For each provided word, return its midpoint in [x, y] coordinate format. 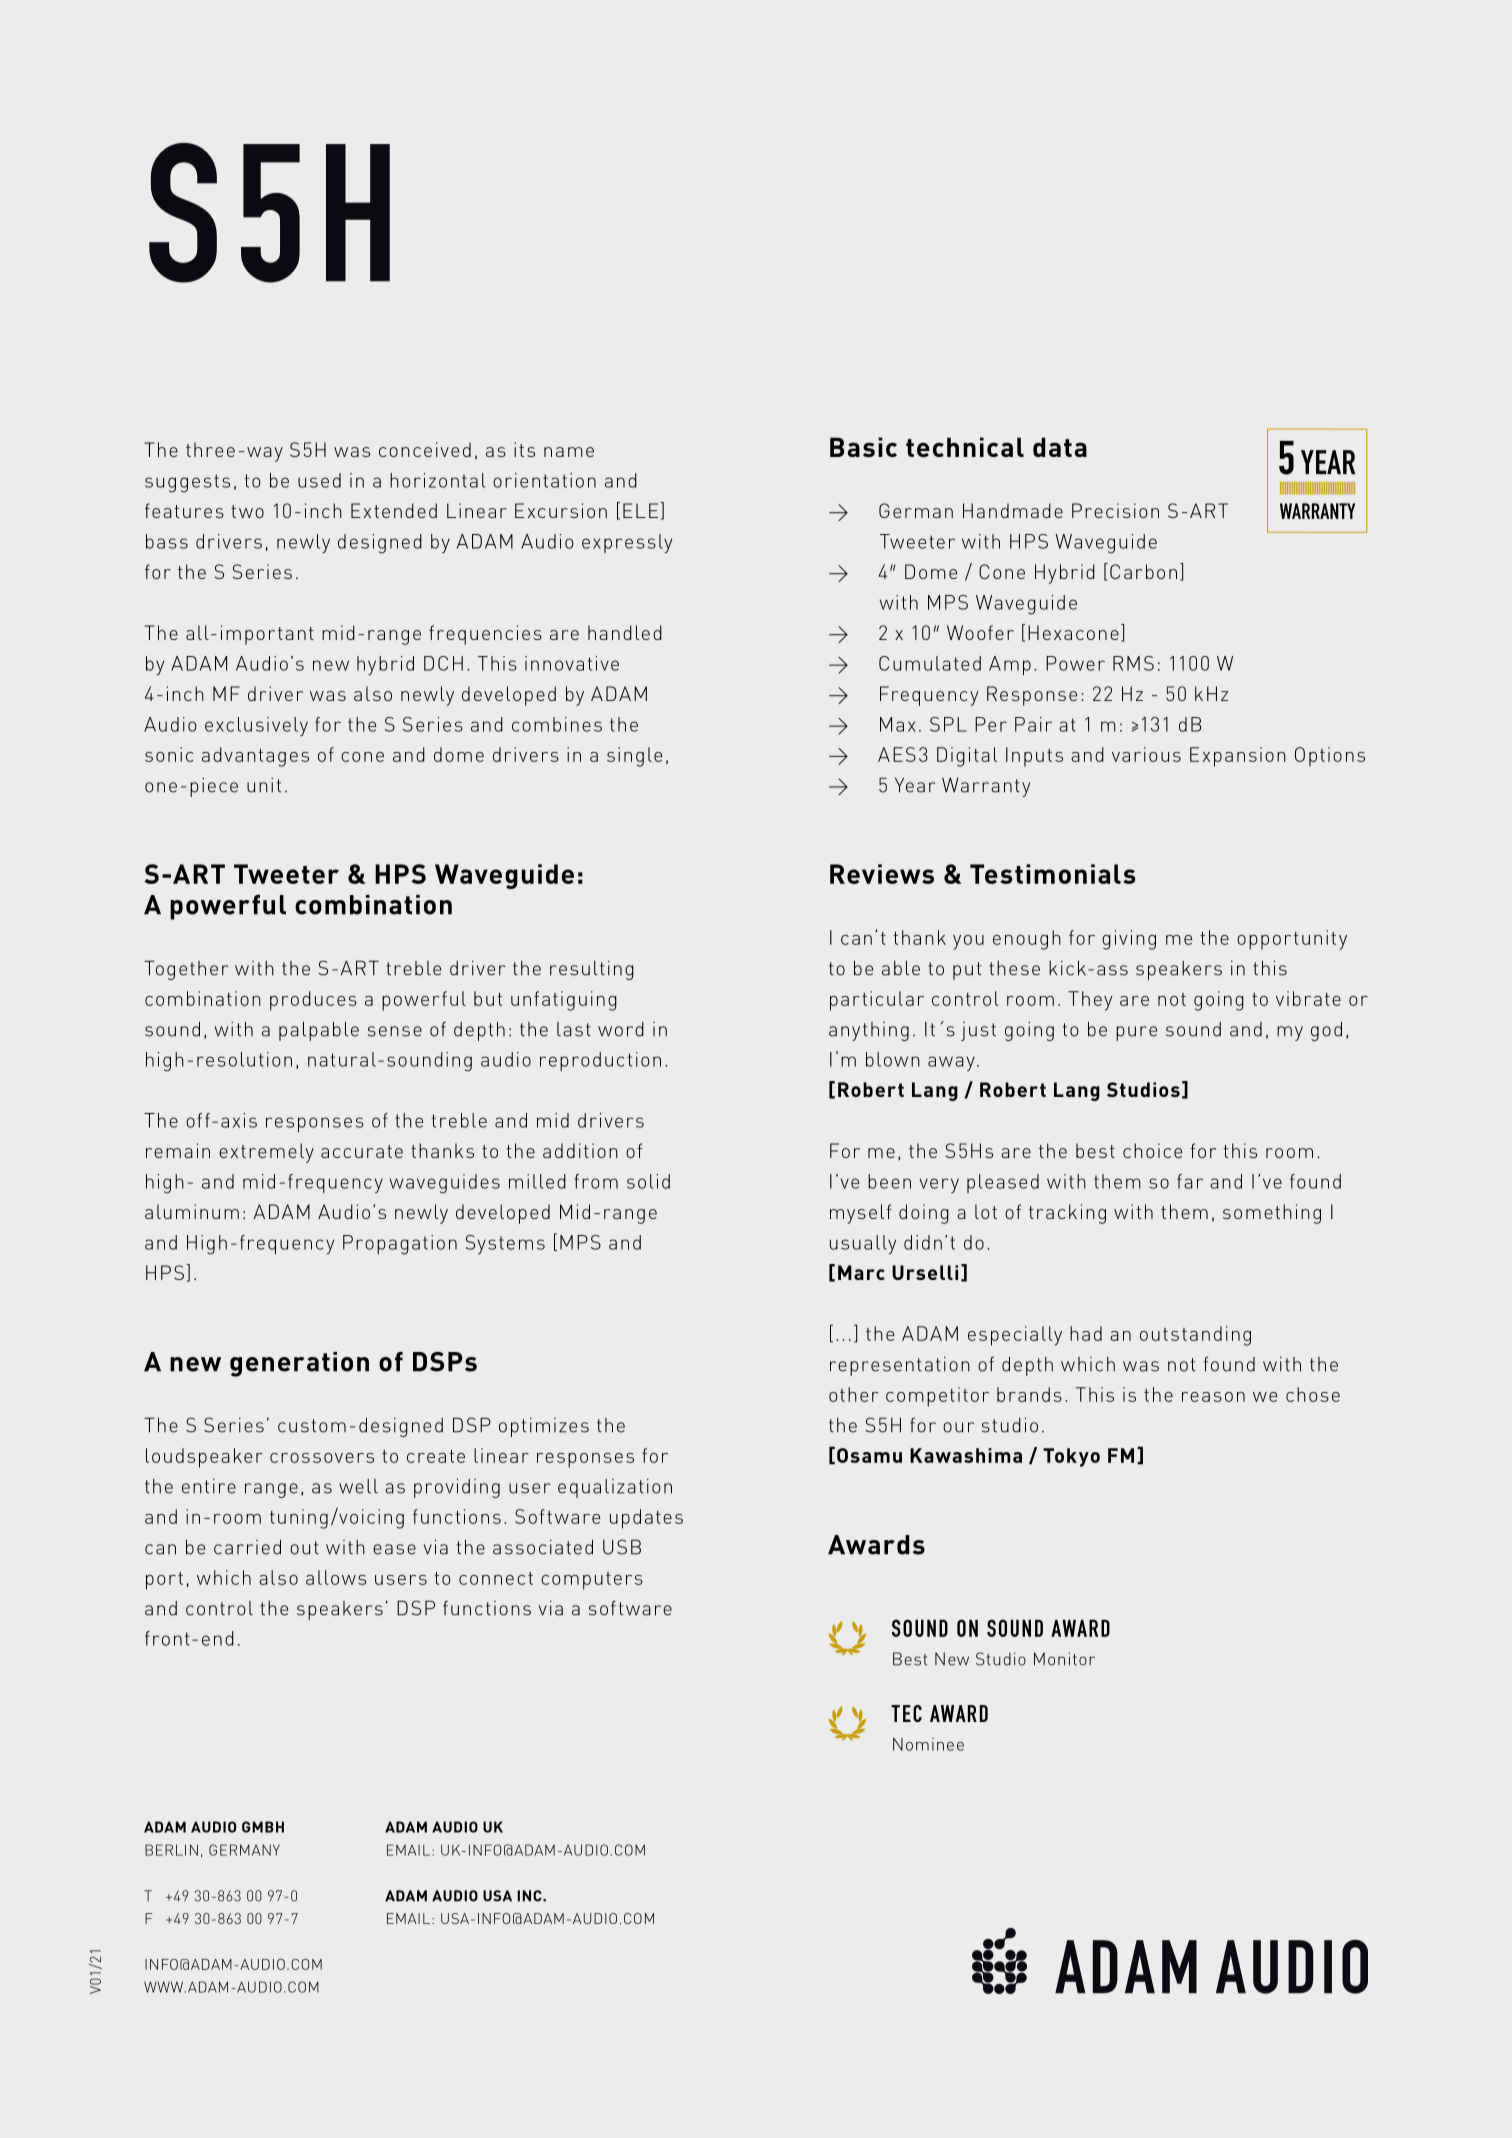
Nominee [928, 1744]
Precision [1115, 510]
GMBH [263, 1827]
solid [648, 1181]
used [319, 480]
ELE [642, 510]
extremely [266, 1153]
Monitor [1064, 1659]
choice [1152, 1150]
